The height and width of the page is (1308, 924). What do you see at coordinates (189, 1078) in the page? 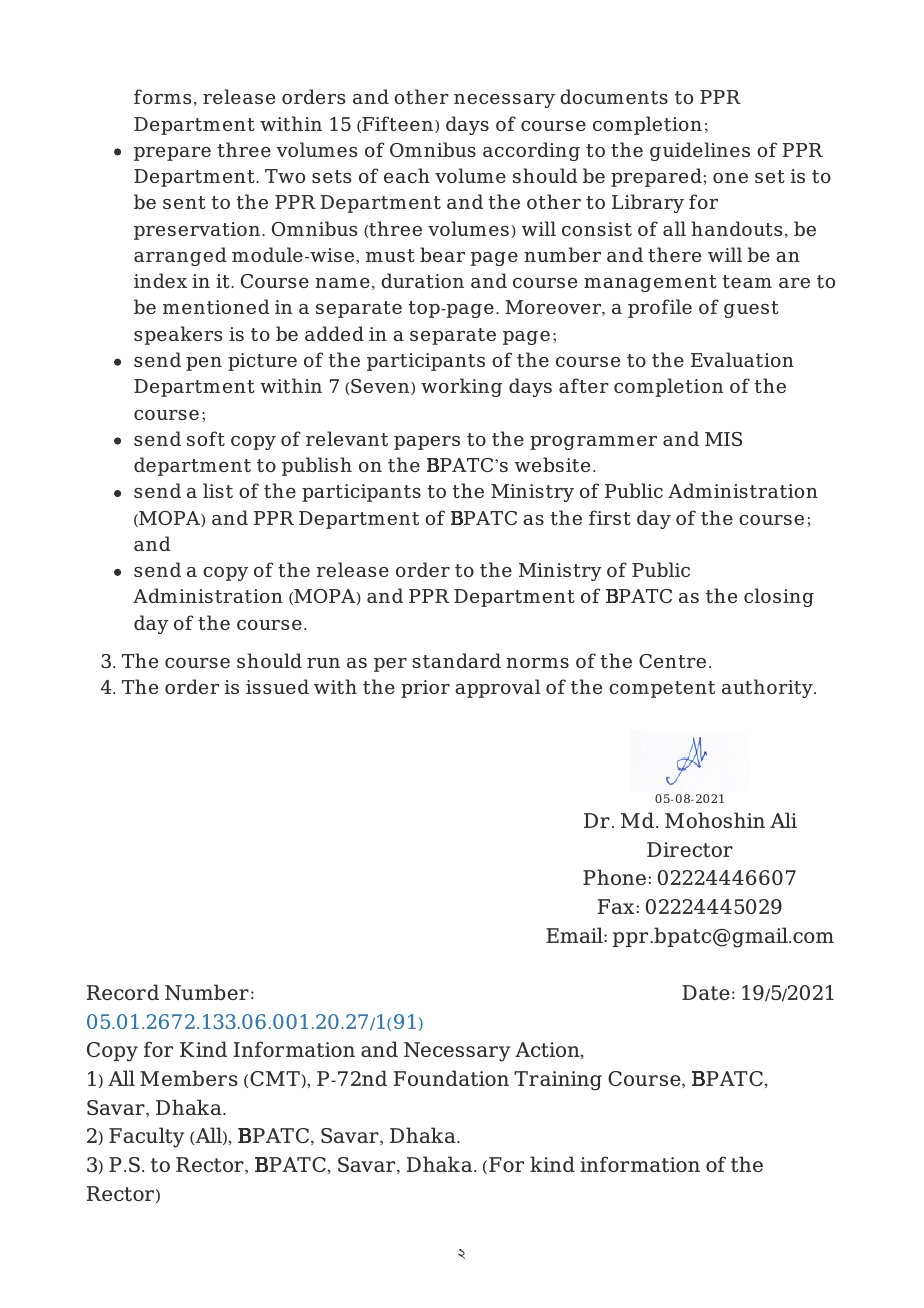
I see `Members` at bounding box center [189, 1078].
